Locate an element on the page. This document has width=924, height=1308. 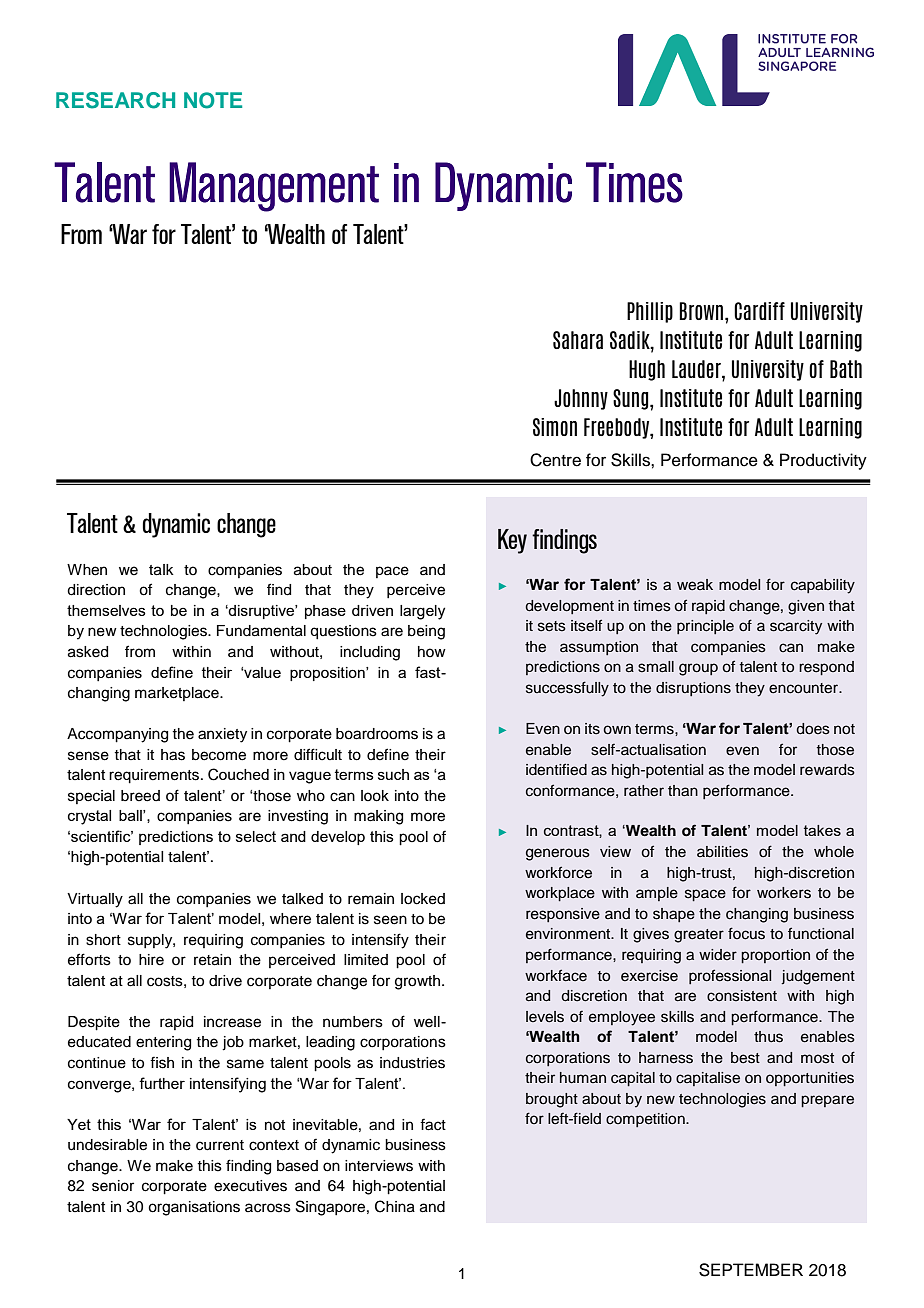
abilities is located at coordinates (722, 852).
